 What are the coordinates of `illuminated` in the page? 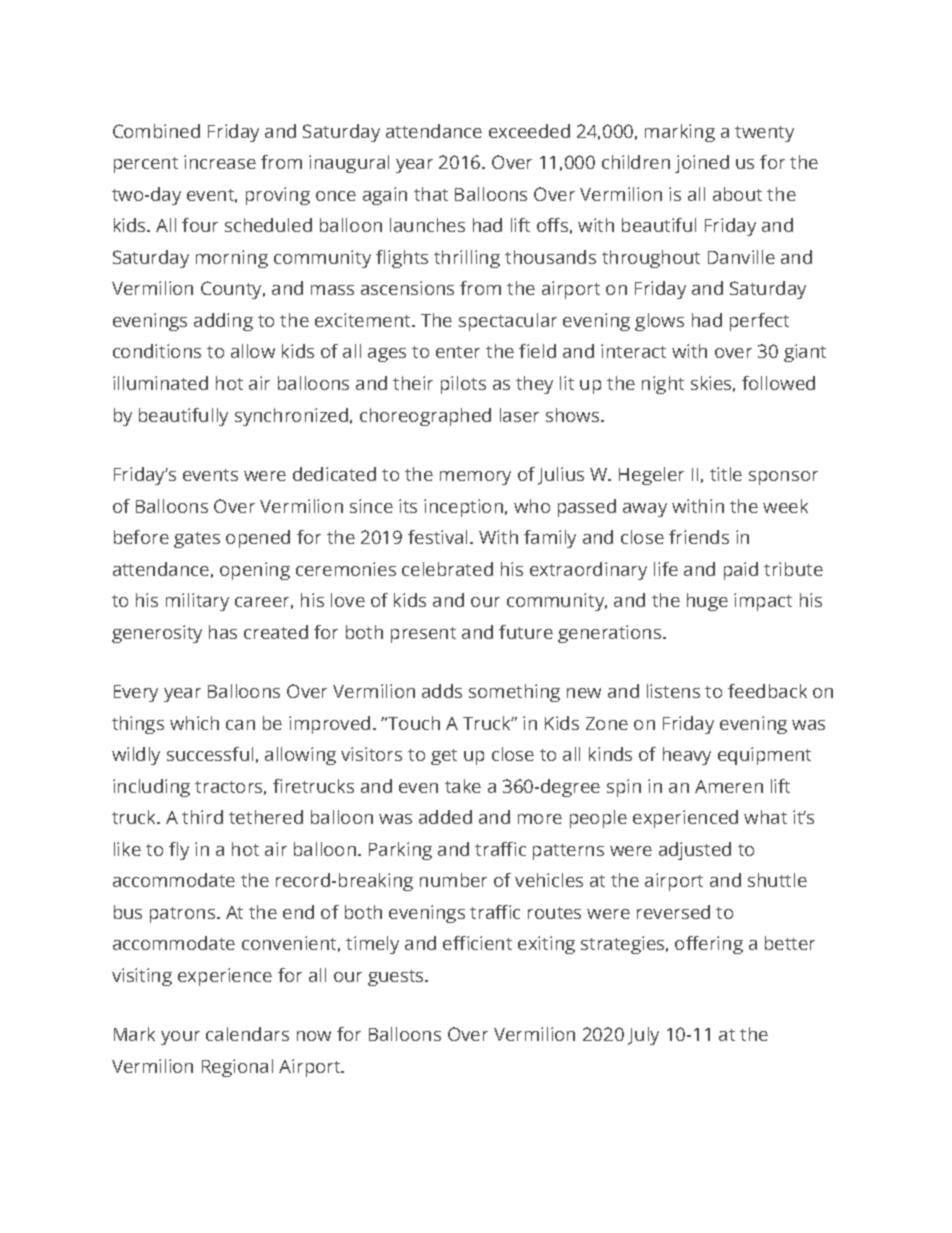 It's located at (160, 383).
